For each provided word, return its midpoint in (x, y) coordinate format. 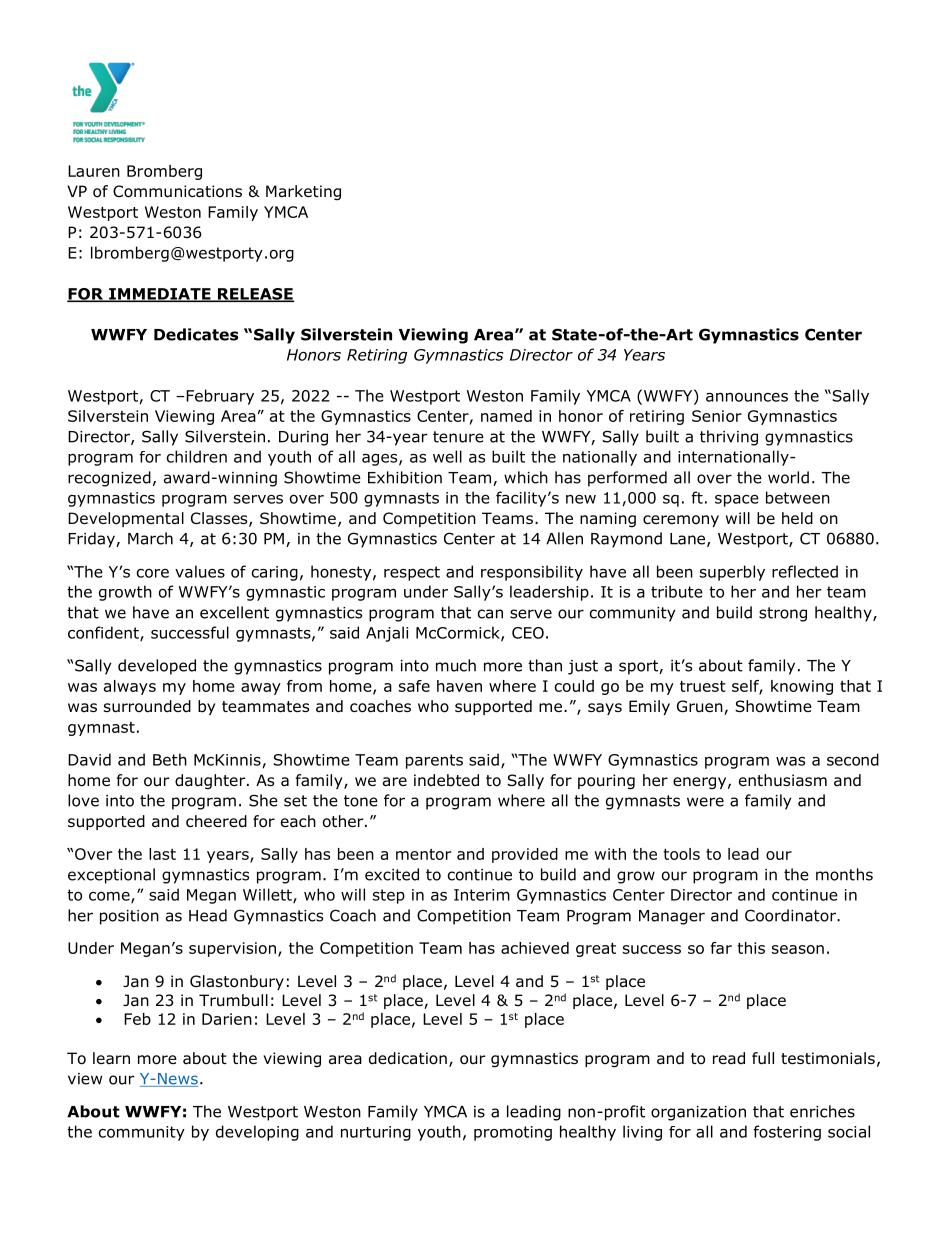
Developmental (126, 519)
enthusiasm (783, 780)
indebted (446, 780)
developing (257, 1133)
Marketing (303, 192)
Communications (177, 191)
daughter (211, 782)
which (526, 477)
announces (747, 397)
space (737, 501)
